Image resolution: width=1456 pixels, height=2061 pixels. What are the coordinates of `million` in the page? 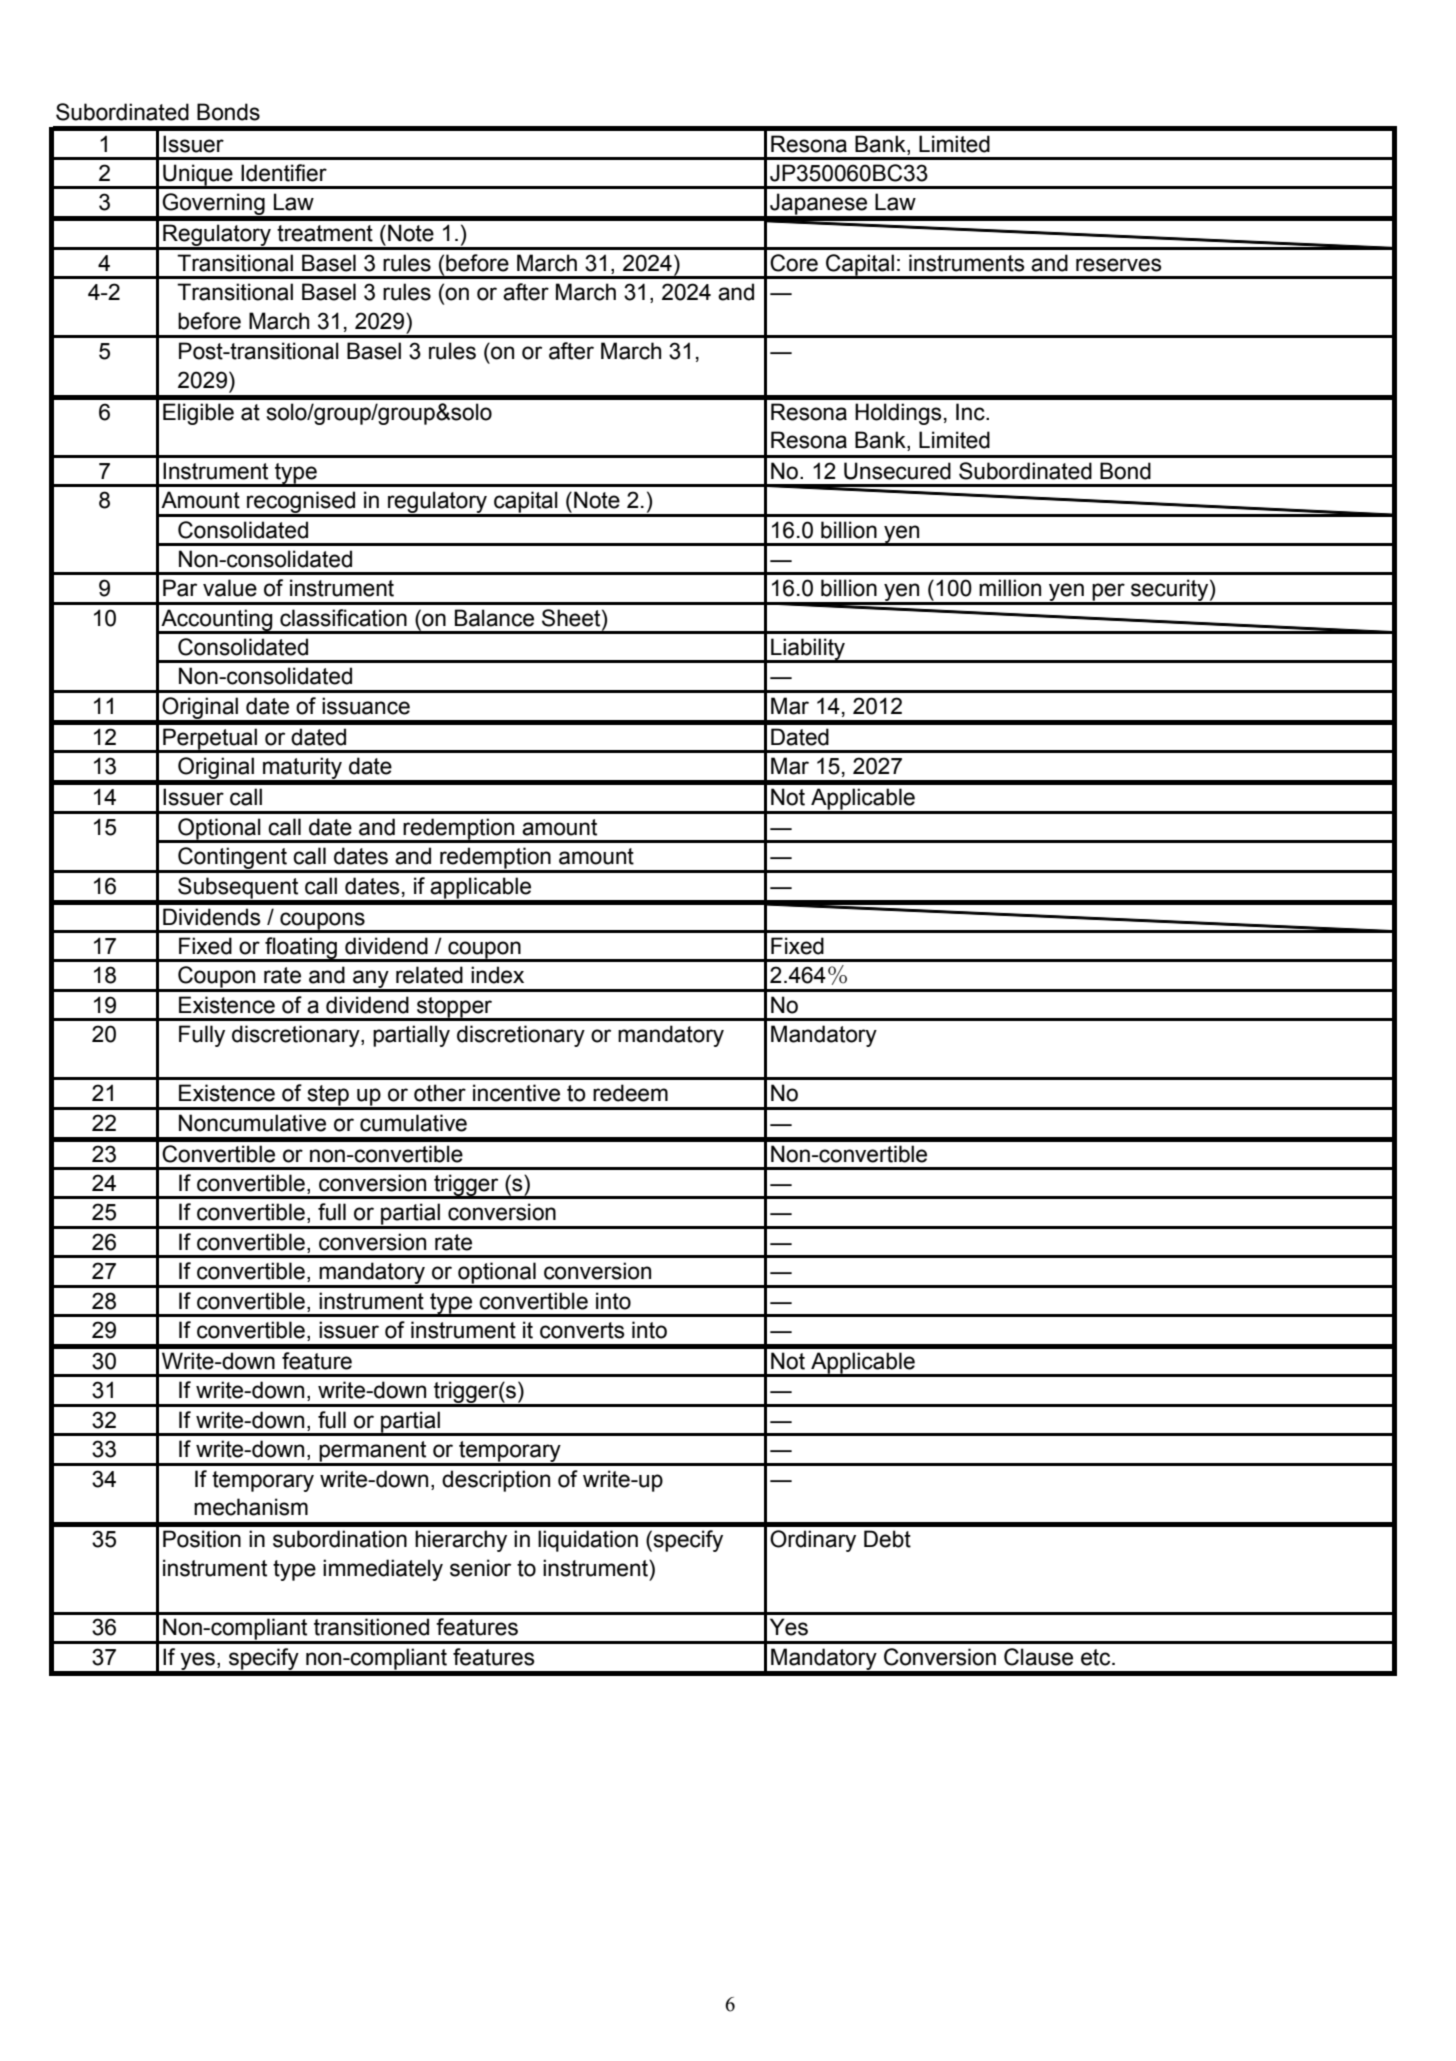 It's located at (1010, 588).
